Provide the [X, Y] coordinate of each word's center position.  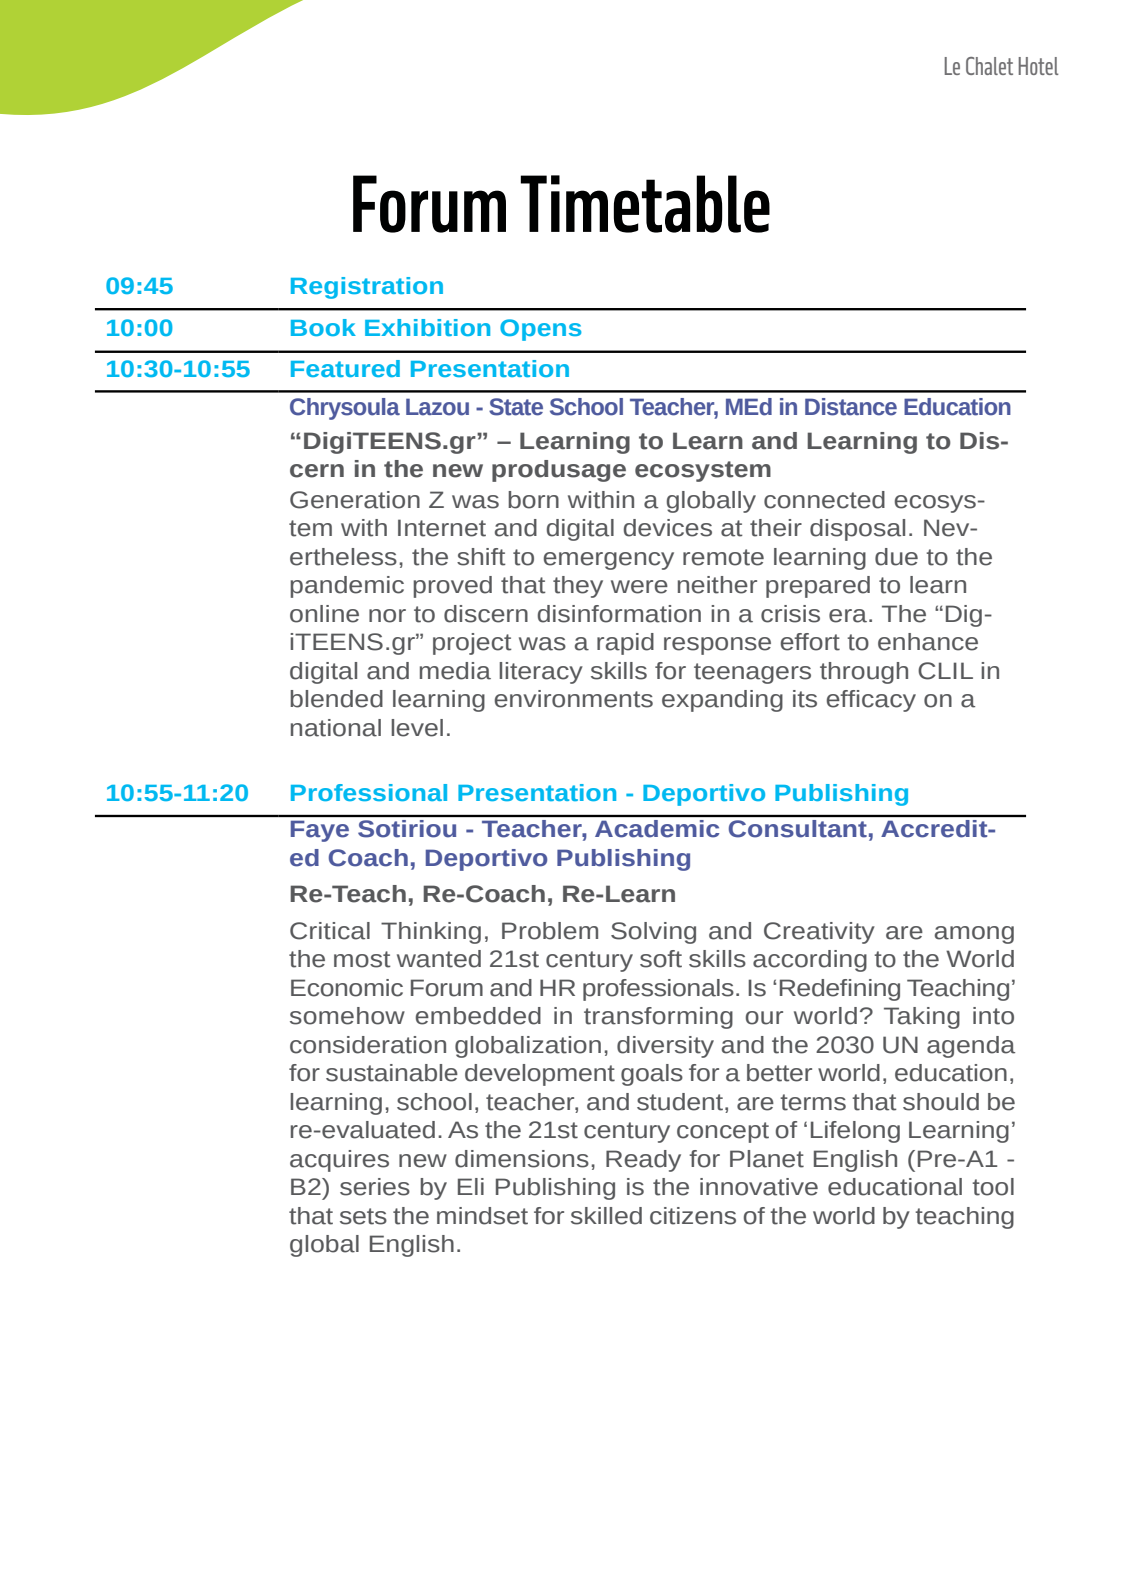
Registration [367, 288]
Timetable [645, 204]
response [717, 646]
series [375, 1187]
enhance [928, 642]
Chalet [989, 66]
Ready [643, 1161]
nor [387, 616]
